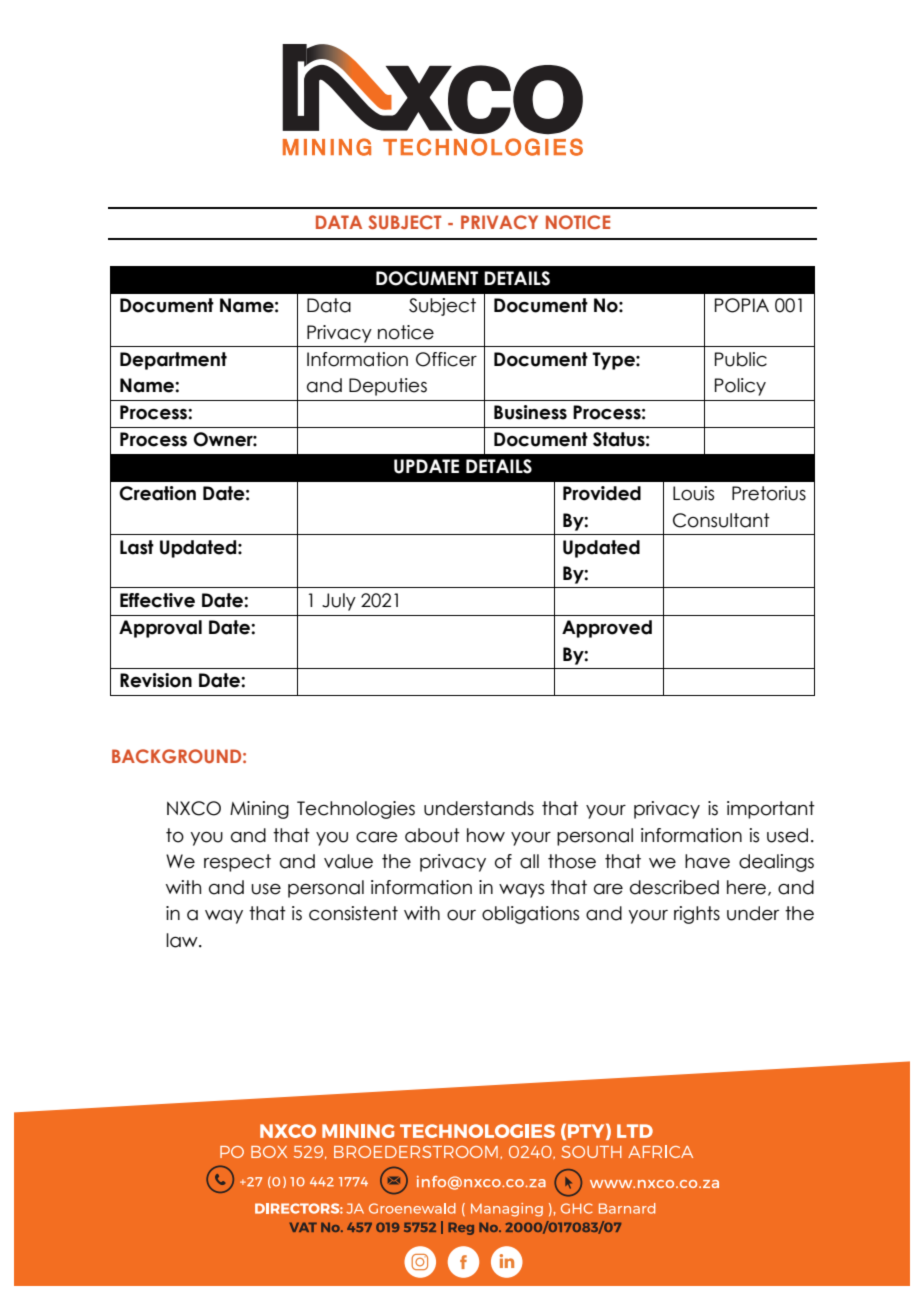 Image resolution: width=924 pixels, height=1308 pixels. What do you see at coordinates (530, 915) in the image?
I see `obligations` at bounding box center [530, 915].
